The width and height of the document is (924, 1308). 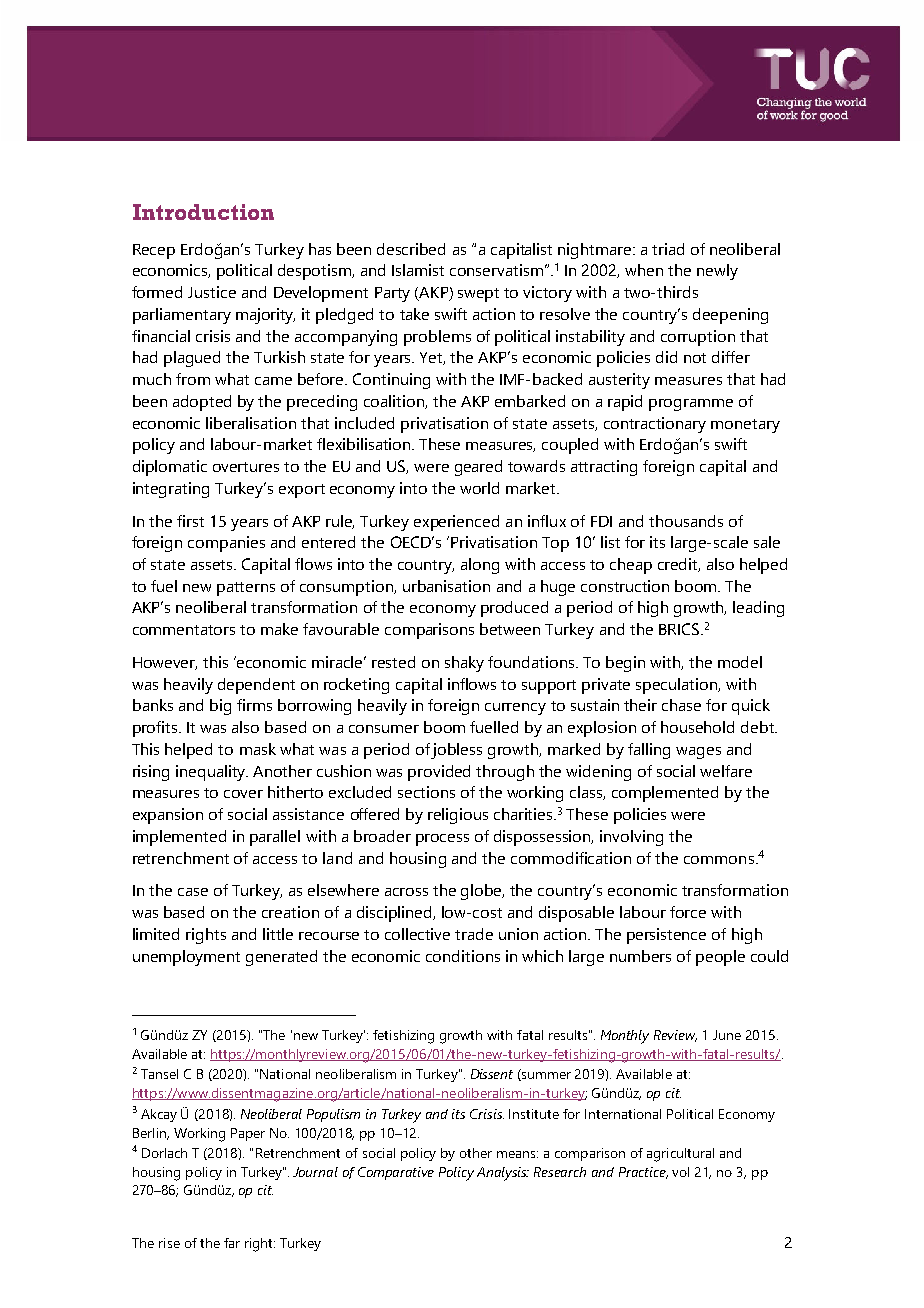 I want to click on Introduction, so click(x=203, y=212).
